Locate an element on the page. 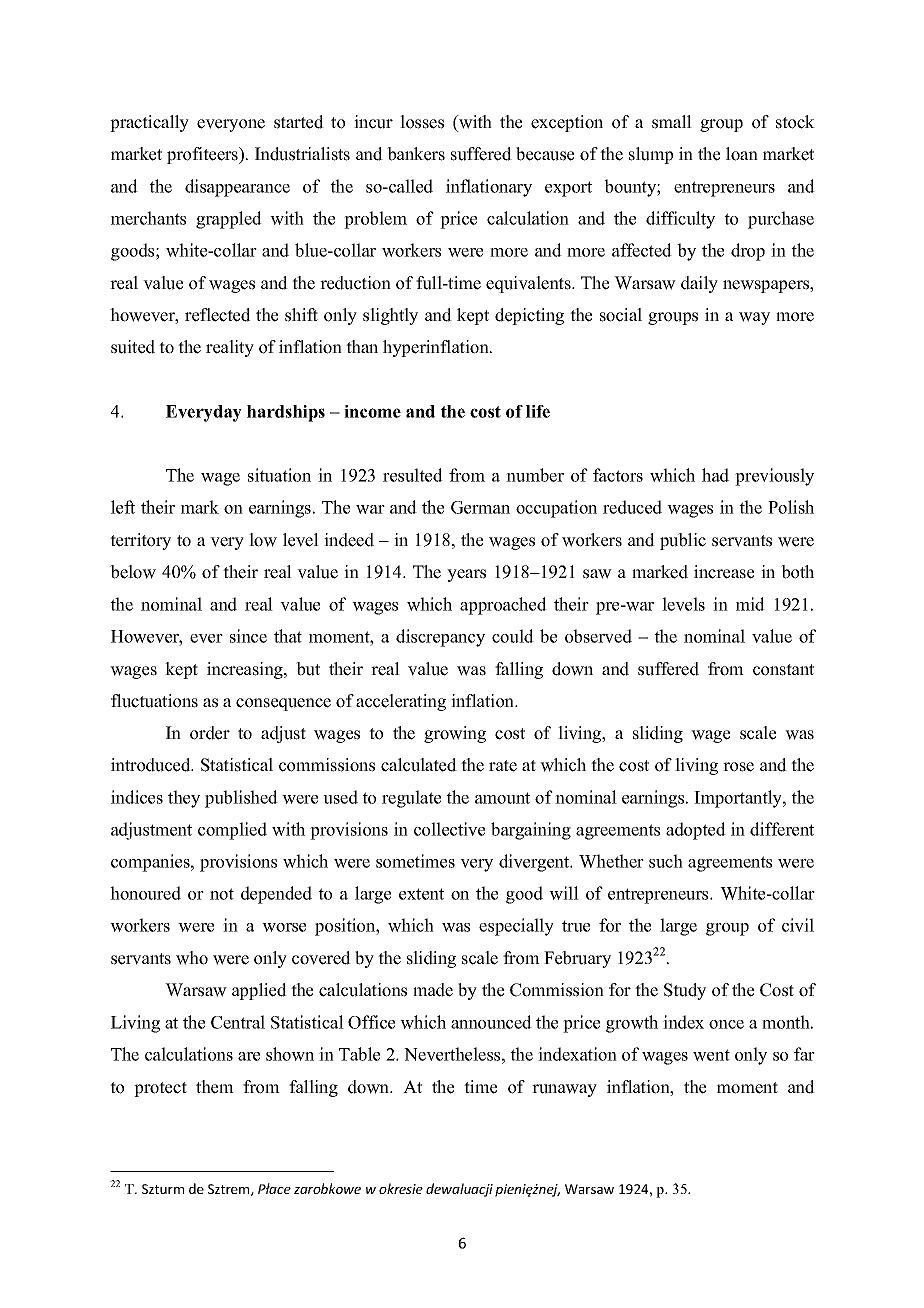 The height and width of the document is (1308, 924). order is located at coordinates (210, 733).
